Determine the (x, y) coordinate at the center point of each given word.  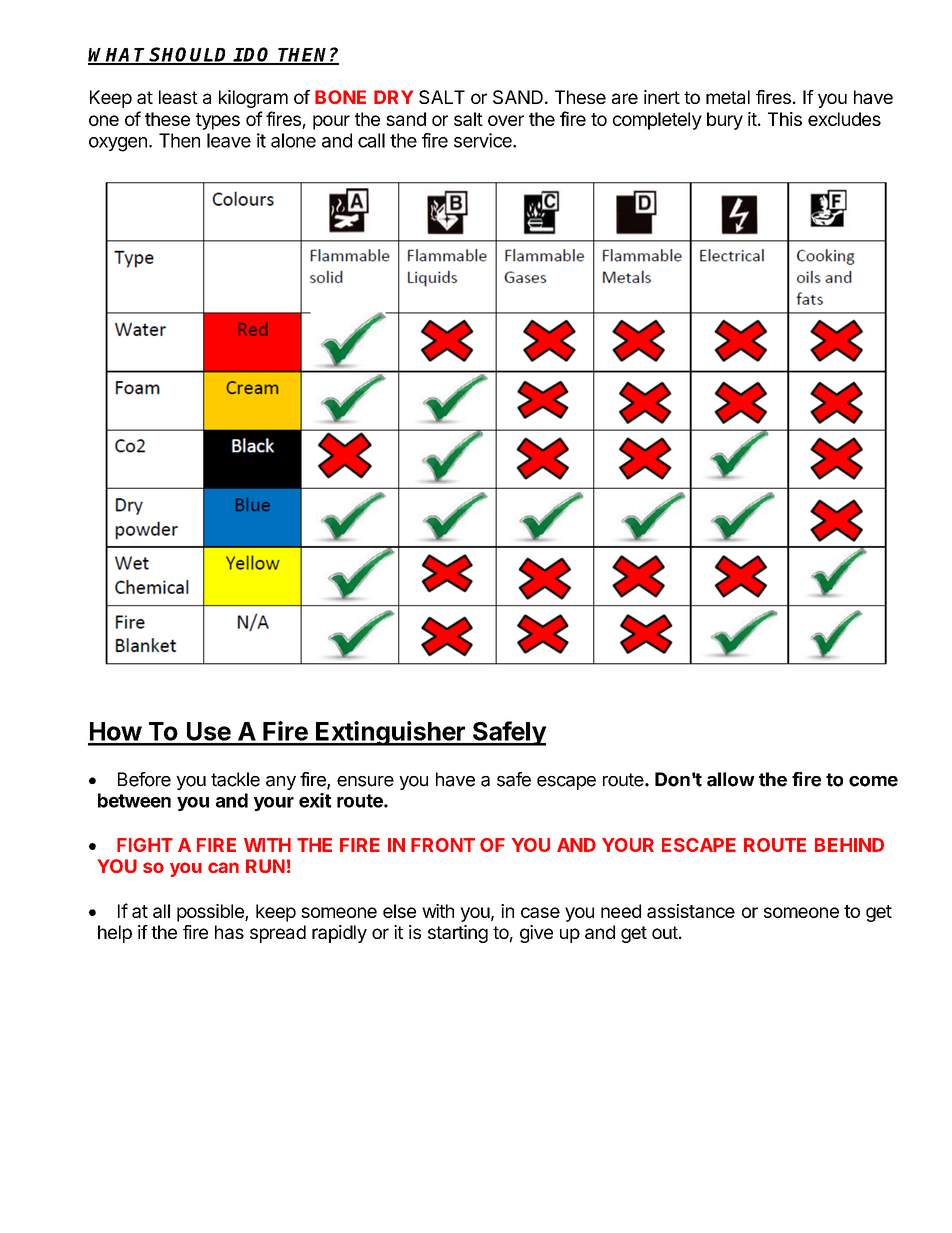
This (785, 119)
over (506, 120)
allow (731, 779)
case (540, 912)
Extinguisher (390, 733)
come (873, 781)
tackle (235, 779)
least (178, 97)
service (484, 140)
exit (315, 800)
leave (229, 140)
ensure (365, 781)
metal (728, 97)
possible (211, 913)
